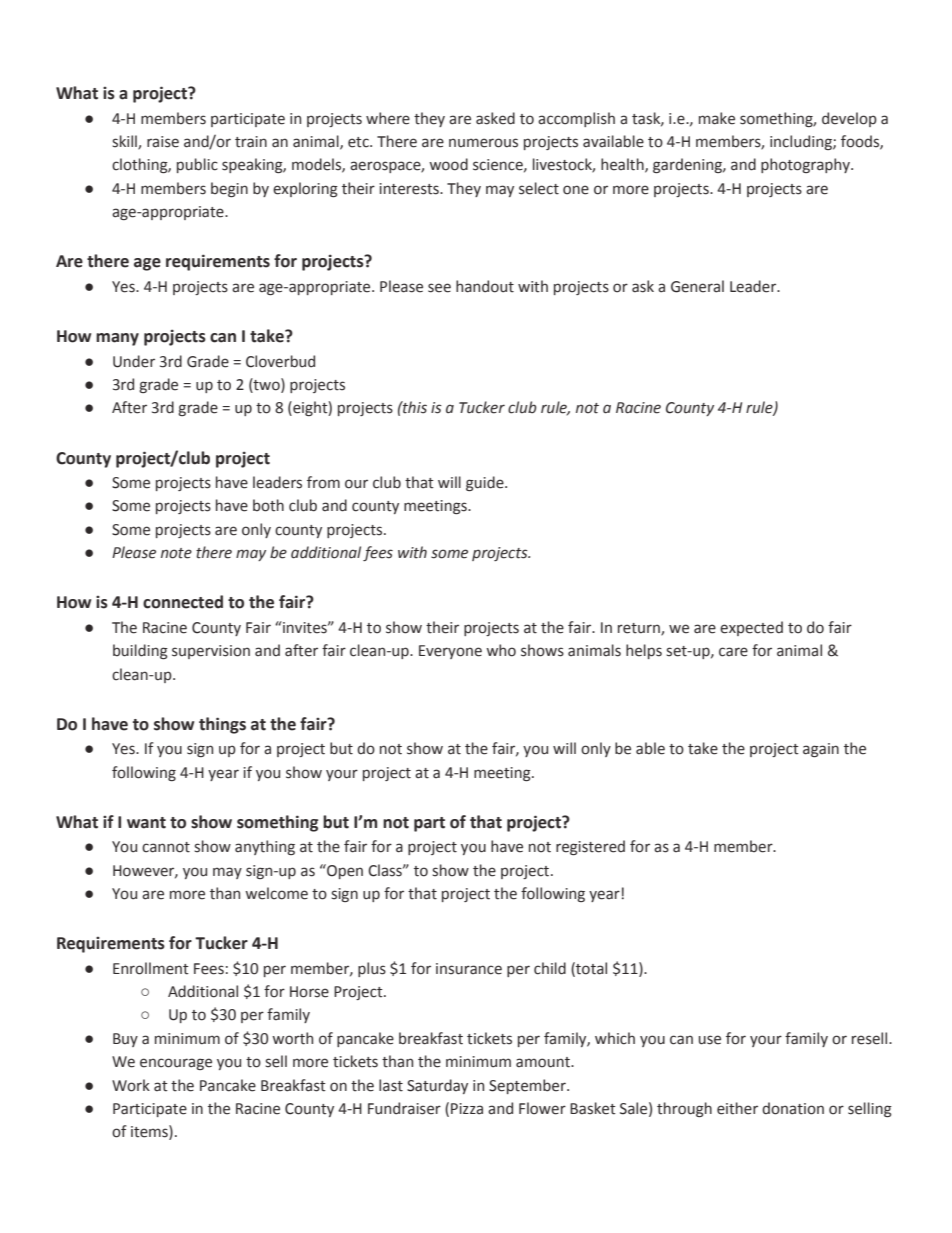 The width and height of the image is (952, 1233). What do you see at coordinates (197, 165) in the image?
I see `public` at bounding box center [197, 165].
